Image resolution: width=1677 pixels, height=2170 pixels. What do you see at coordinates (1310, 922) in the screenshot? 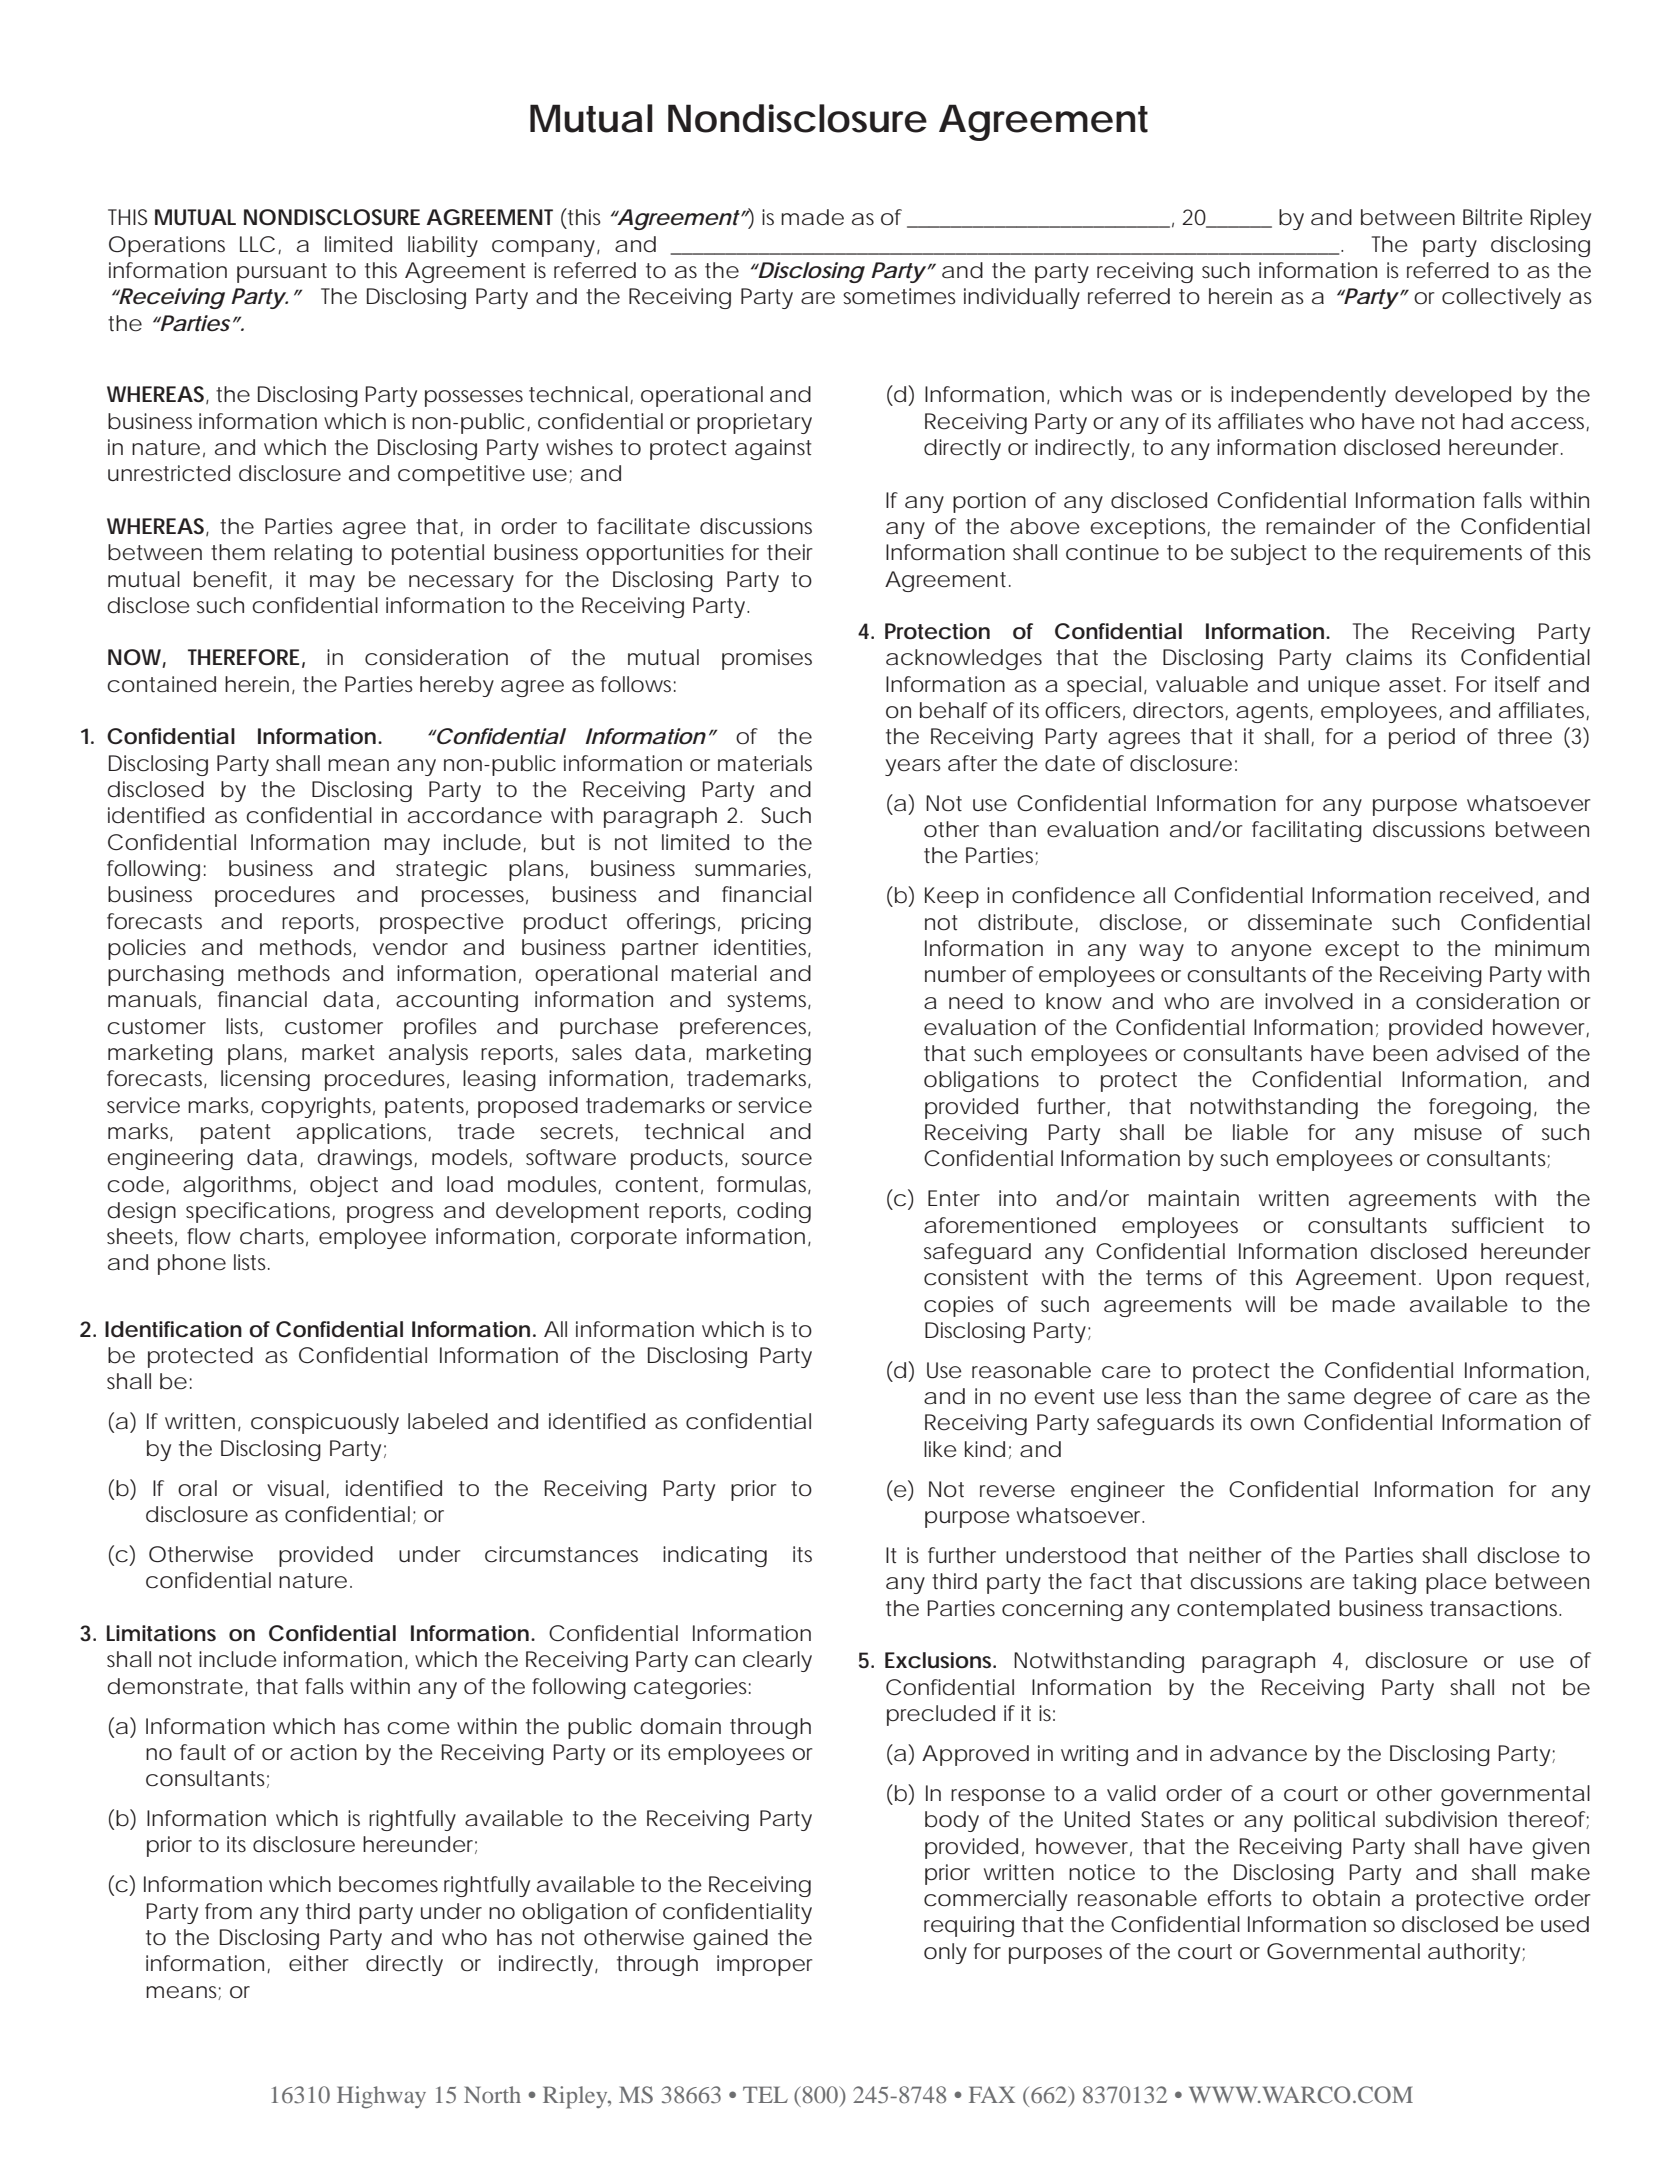
I see `disseminate` at bounding box center [1310, 922].
